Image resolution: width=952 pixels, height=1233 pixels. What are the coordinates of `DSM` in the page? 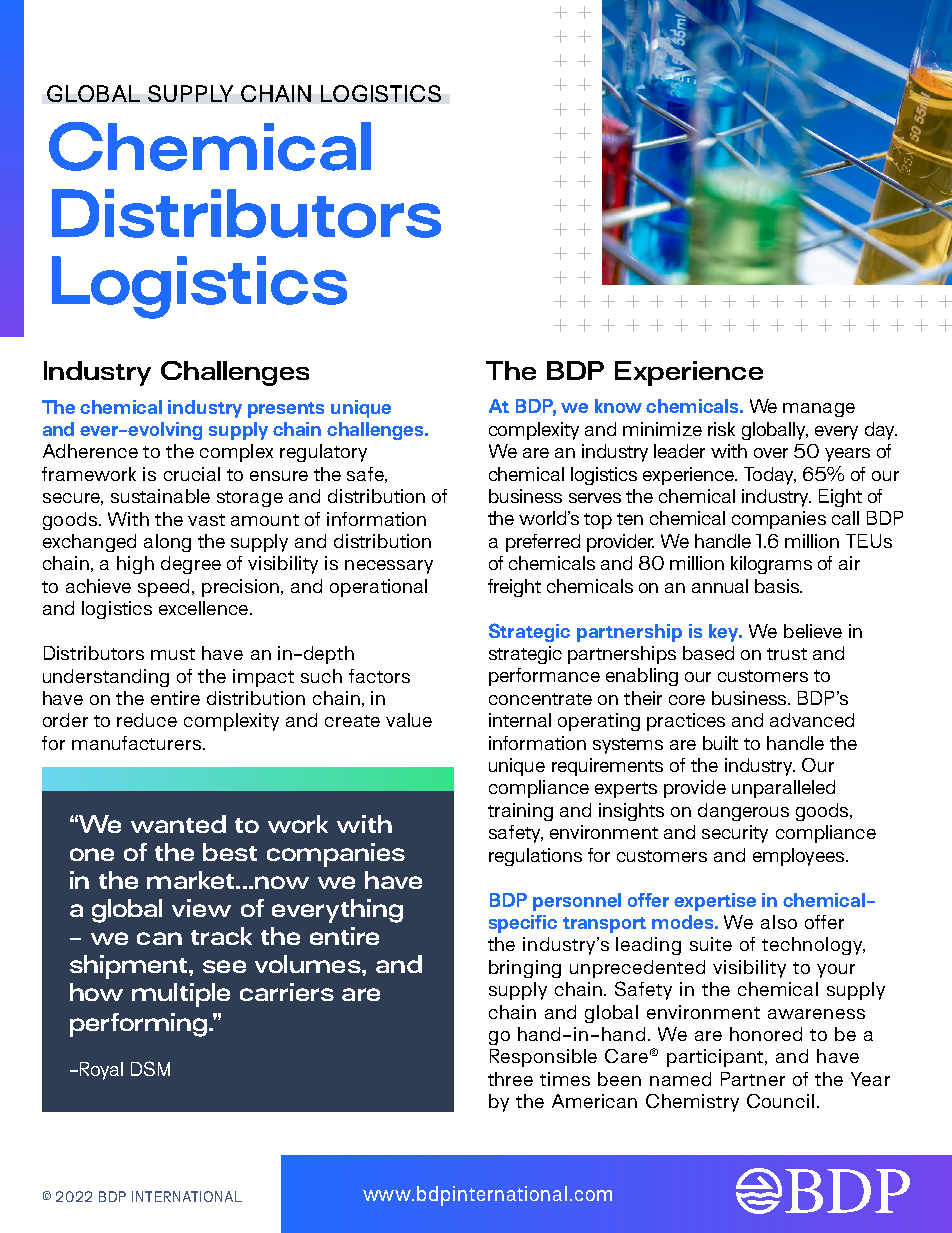 It's located at (150, 1068).
